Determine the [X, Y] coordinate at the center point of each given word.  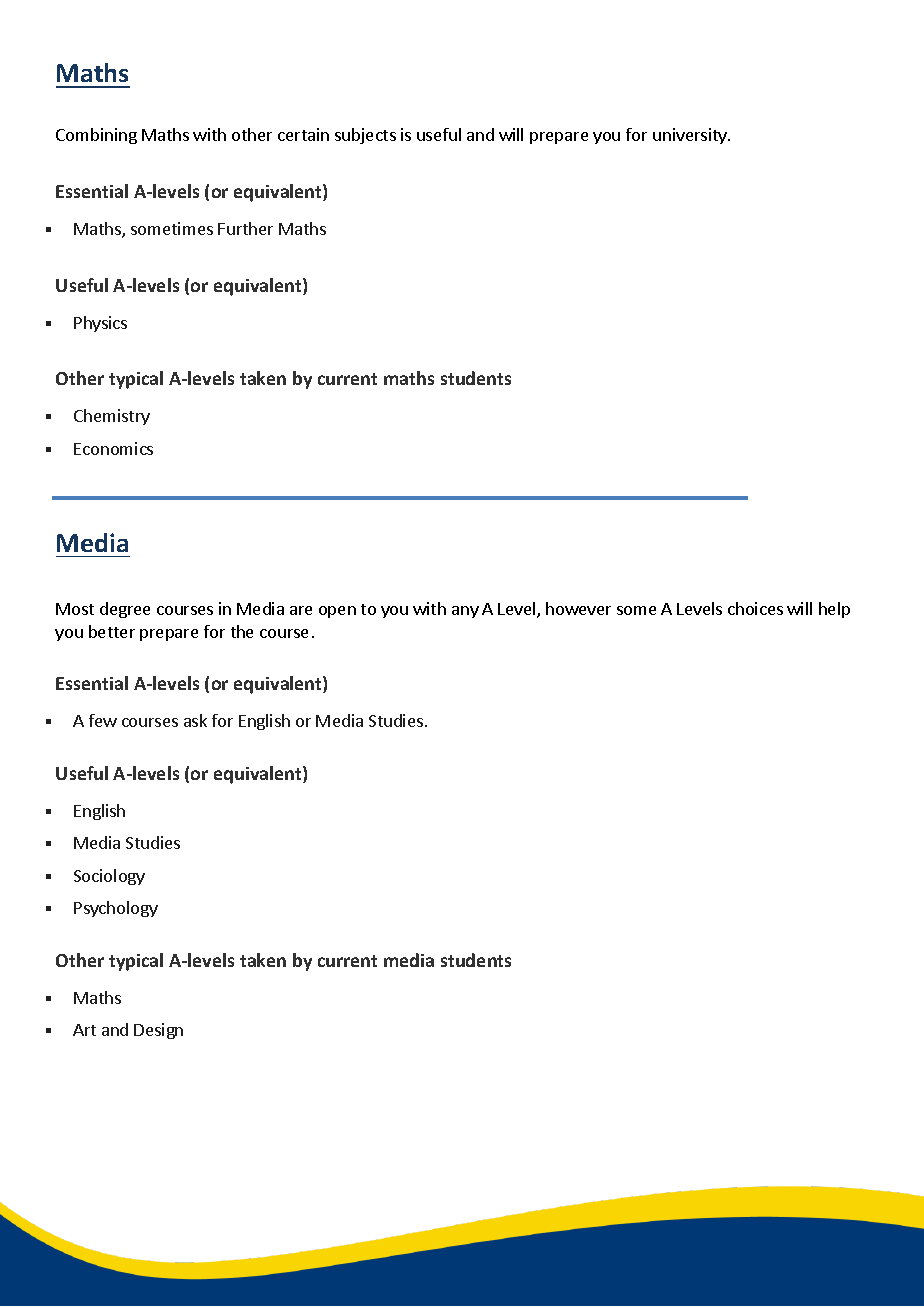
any [465, 612]
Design [158, 1031]
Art [84, 1030]
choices [755, 608]
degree [125, 610]
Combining [96, 136]
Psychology [116, 909]
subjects [365, 136]
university [691, 136]
